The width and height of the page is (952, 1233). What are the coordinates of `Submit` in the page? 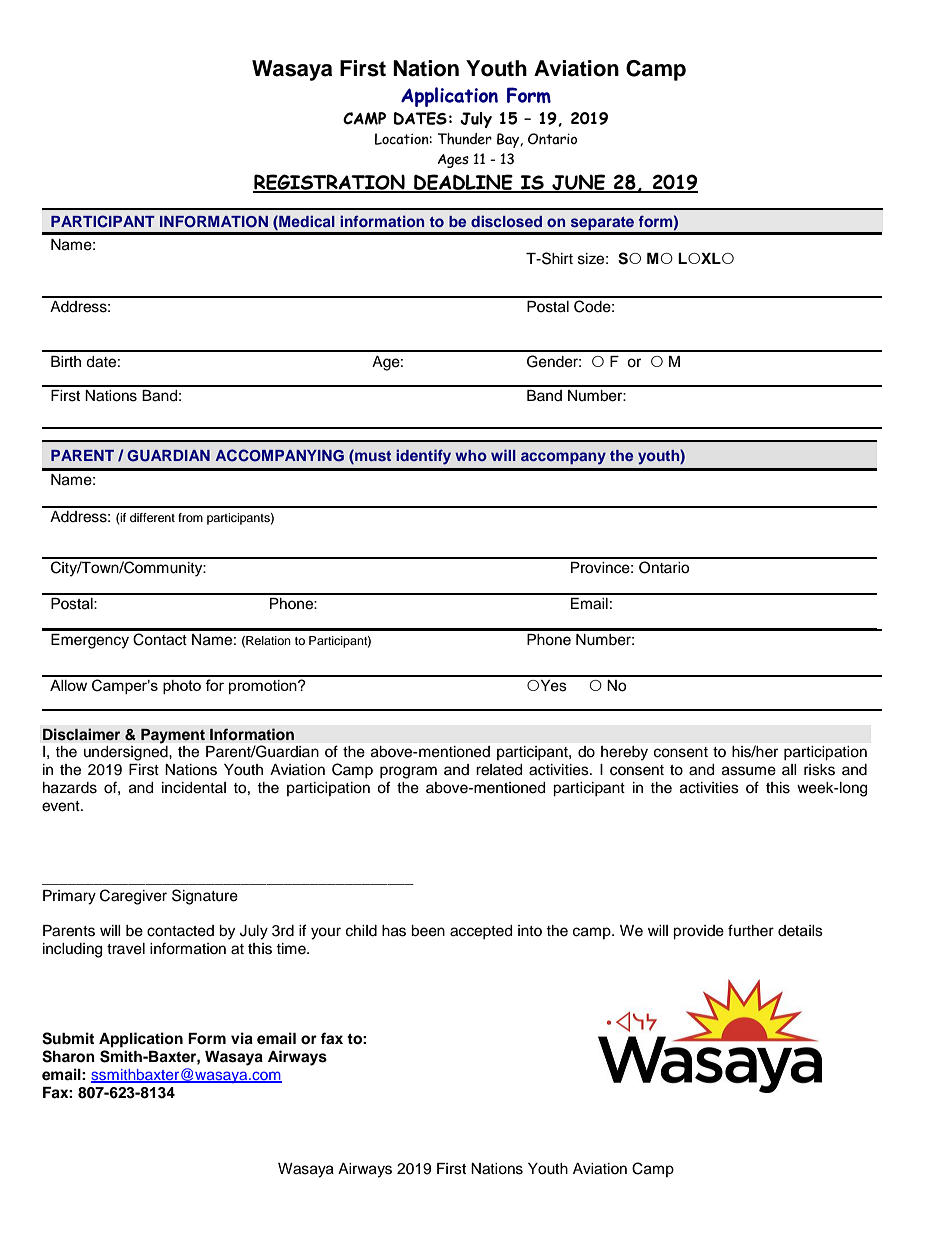 It's located at (68, 1038).
